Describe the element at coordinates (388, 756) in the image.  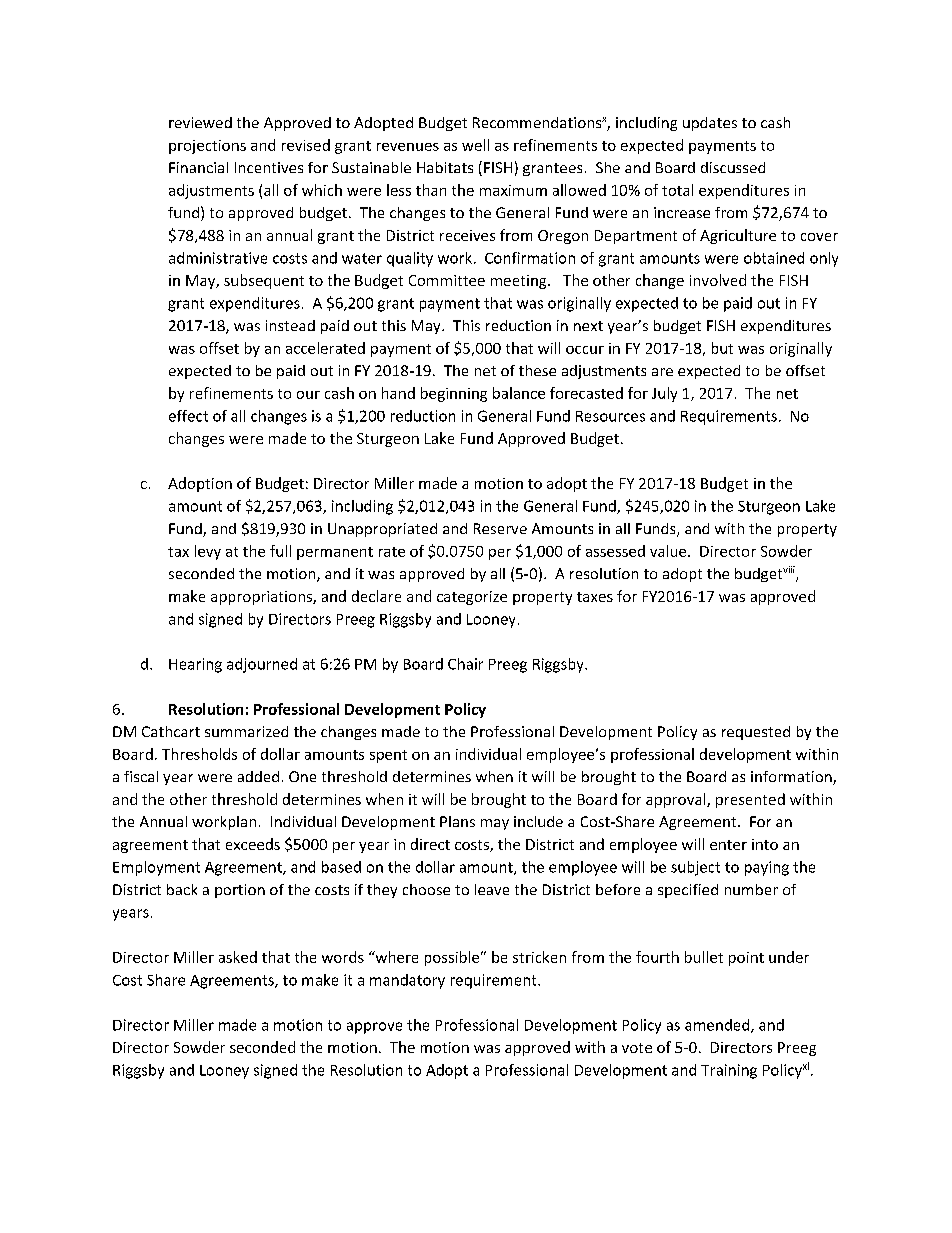
I see `spent` at that location.
